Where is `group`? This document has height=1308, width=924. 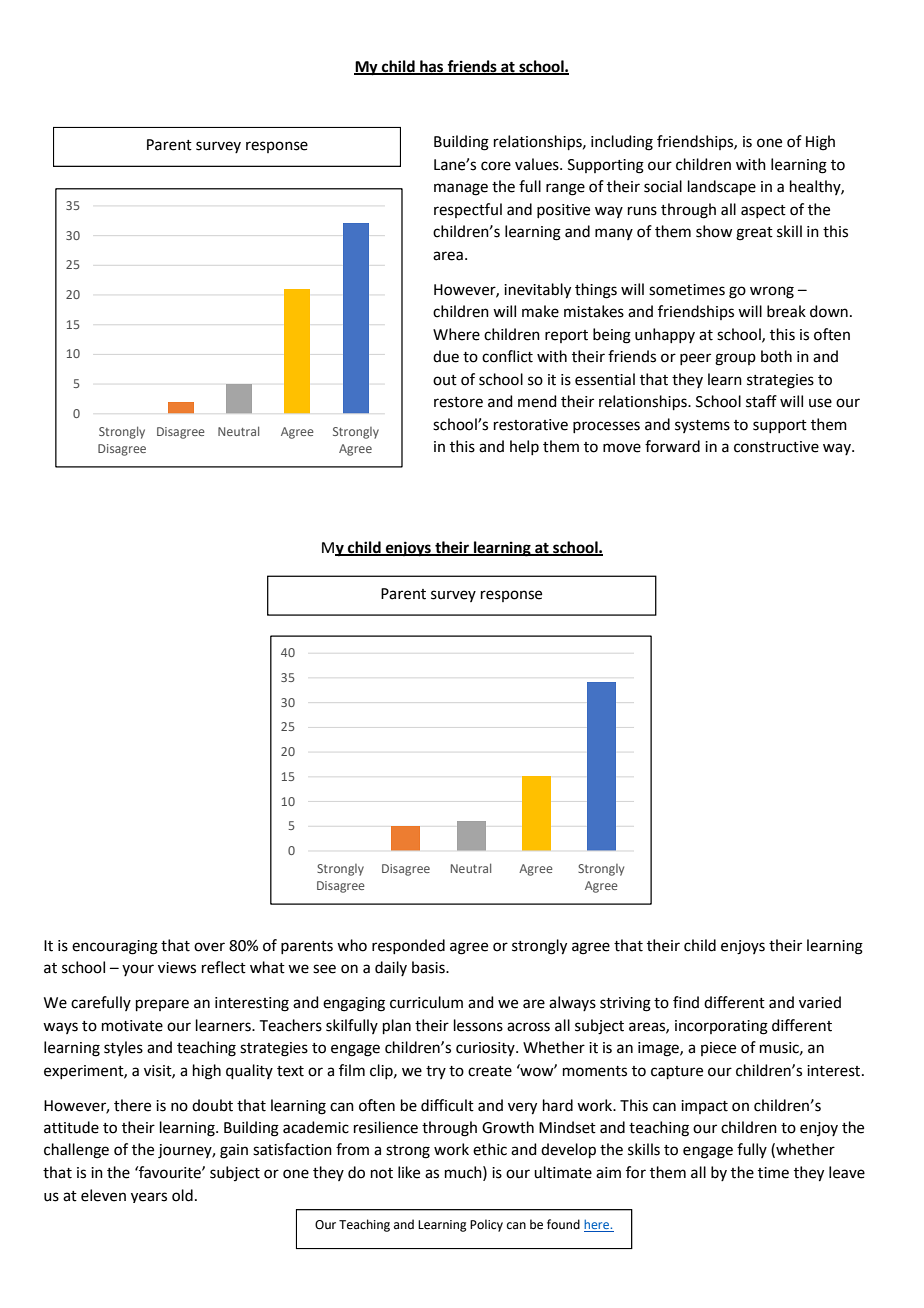 group is located at coordinates (735, 359).
